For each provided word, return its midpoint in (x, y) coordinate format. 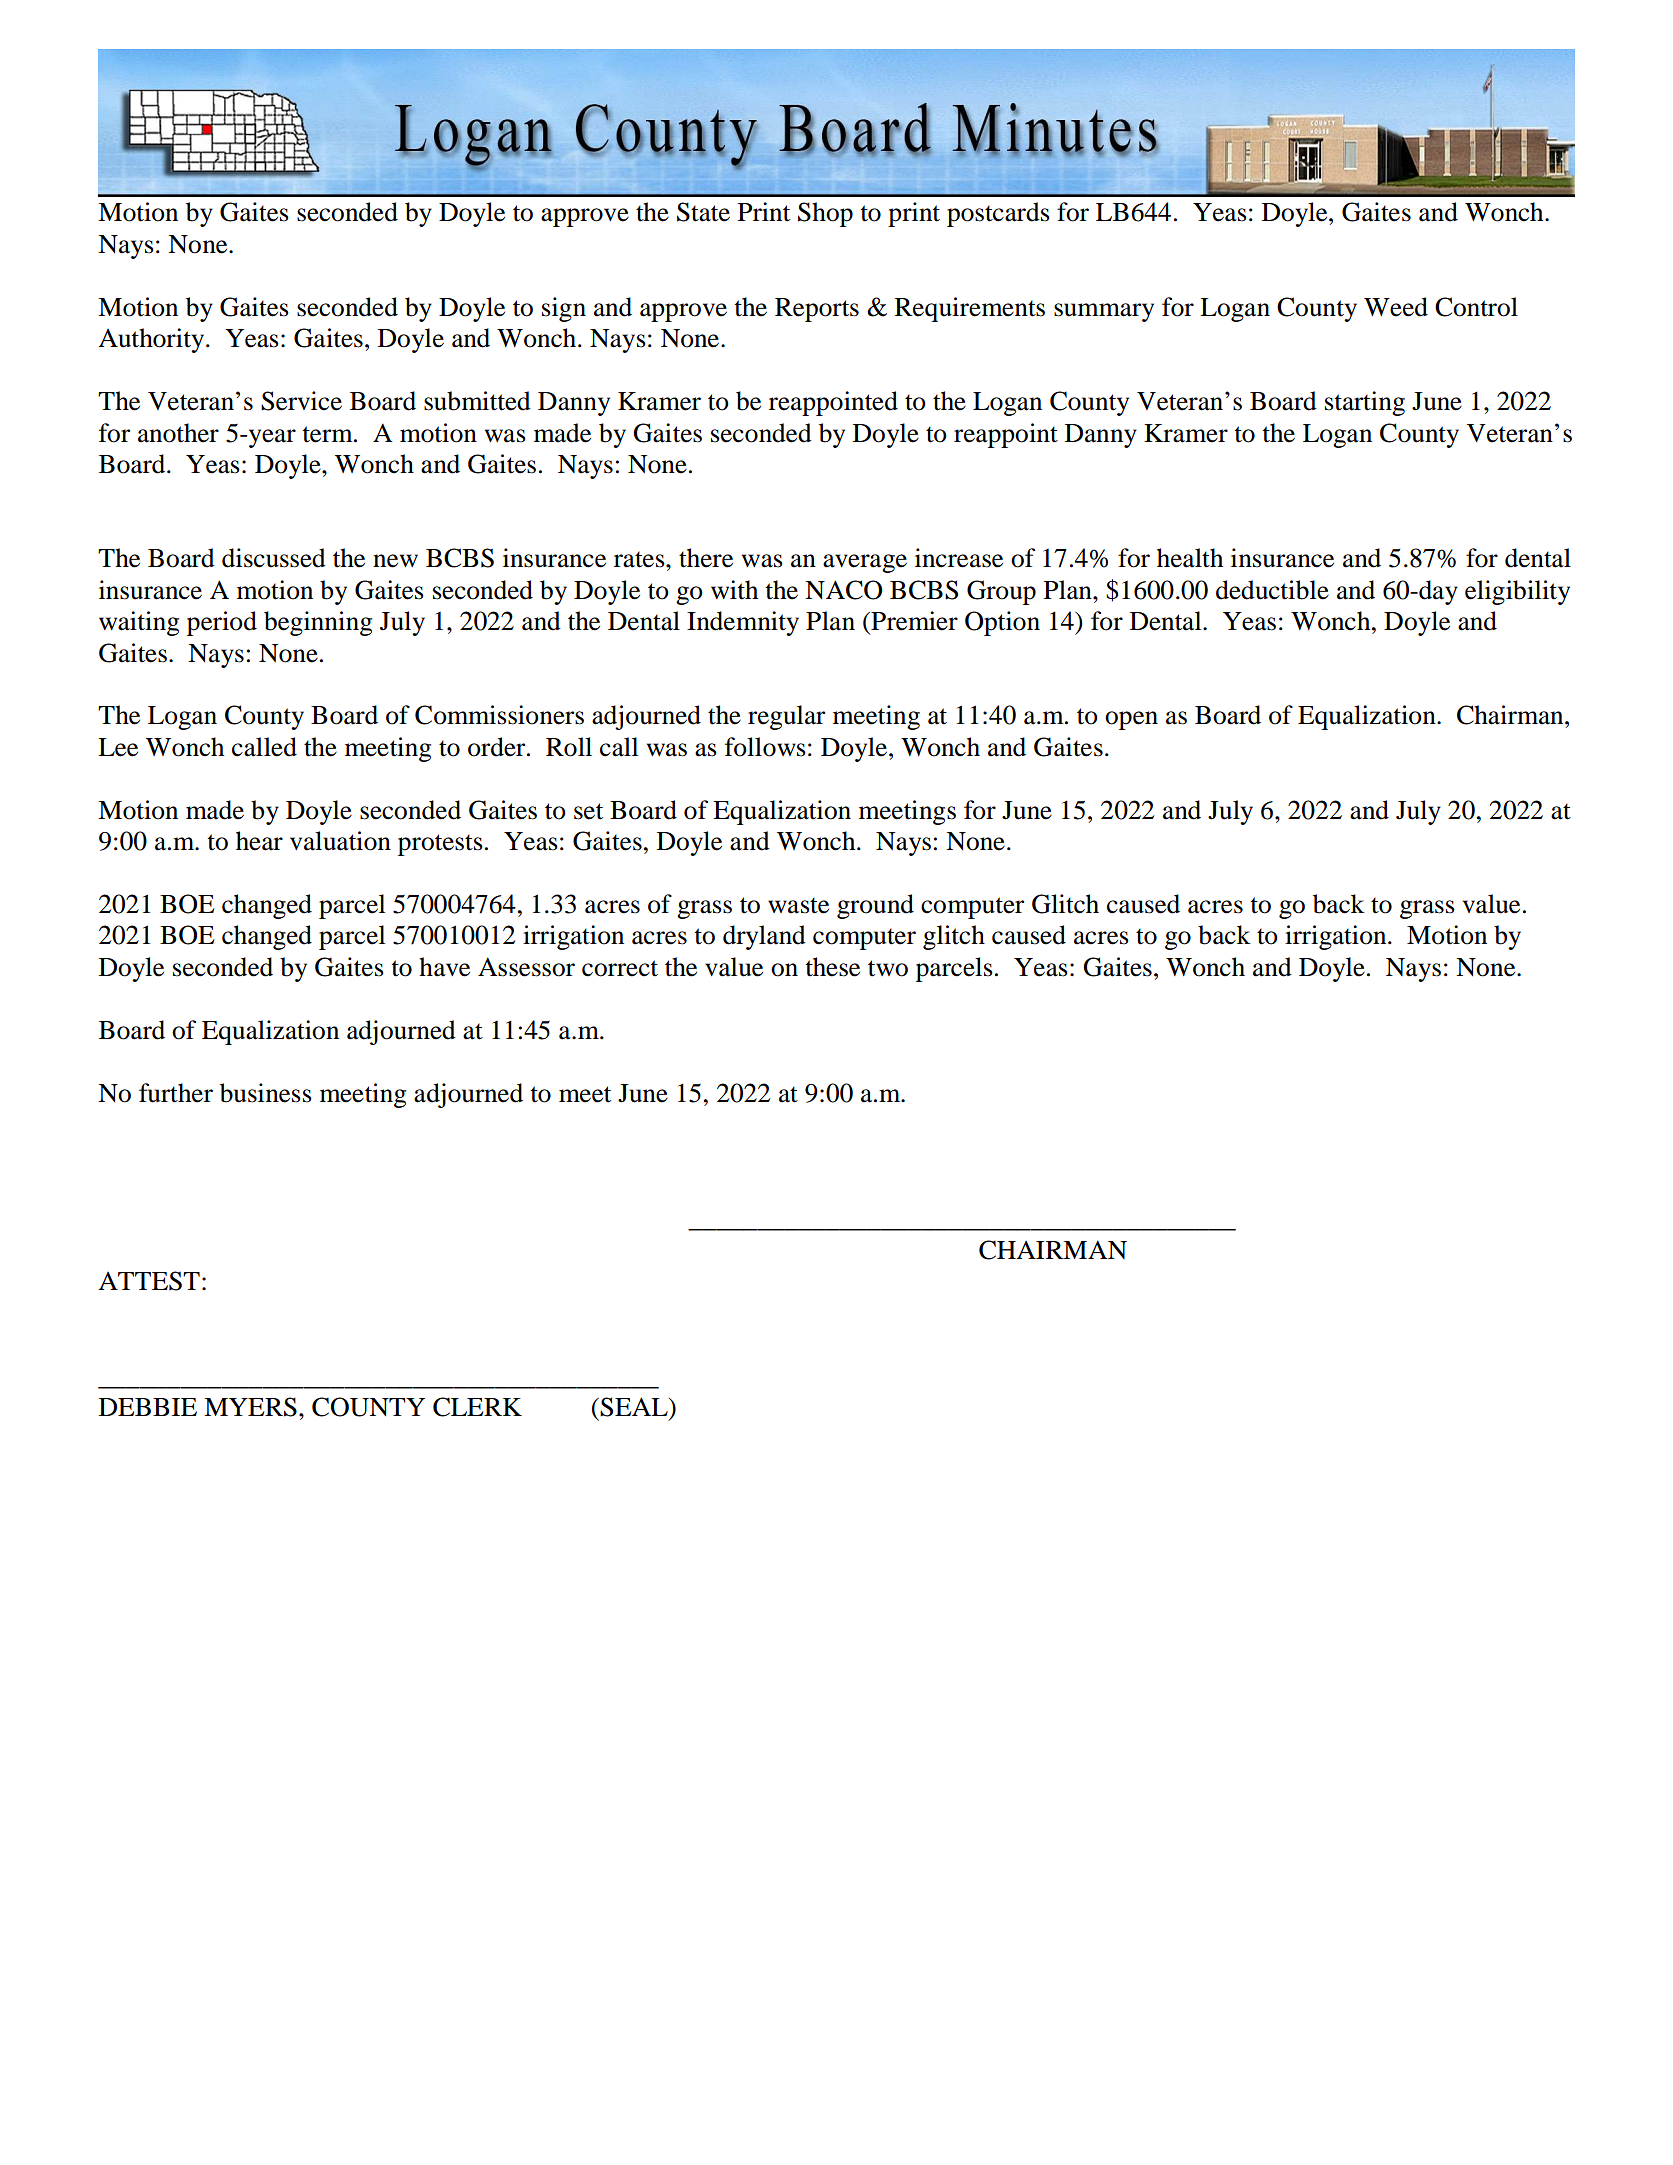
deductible (1272, 590)
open (1131, 720)
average (865, 563)
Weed (1396, 307)
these (832, 967)
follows (765, 747)
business (266, 1093)
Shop (825, 214)
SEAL (635, 1407)
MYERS (250, 1407)
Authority (152, 340)
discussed (274, 558)
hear (259, 841)
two (888, 968)
